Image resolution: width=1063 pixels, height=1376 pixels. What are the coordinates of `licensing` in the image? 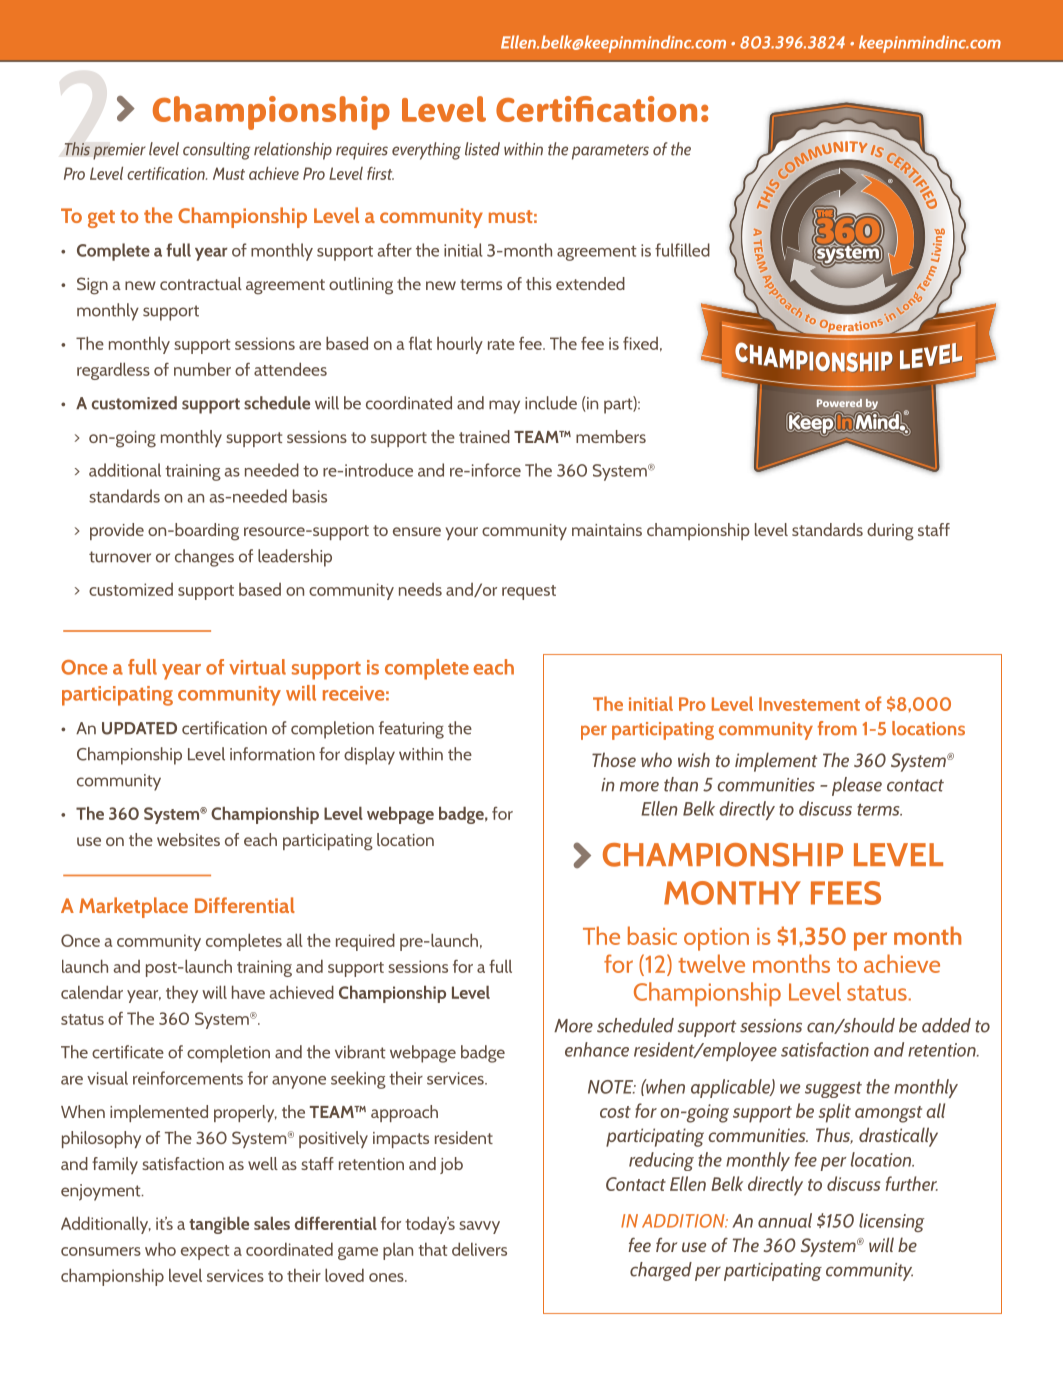 It's located at (891, 1222).
